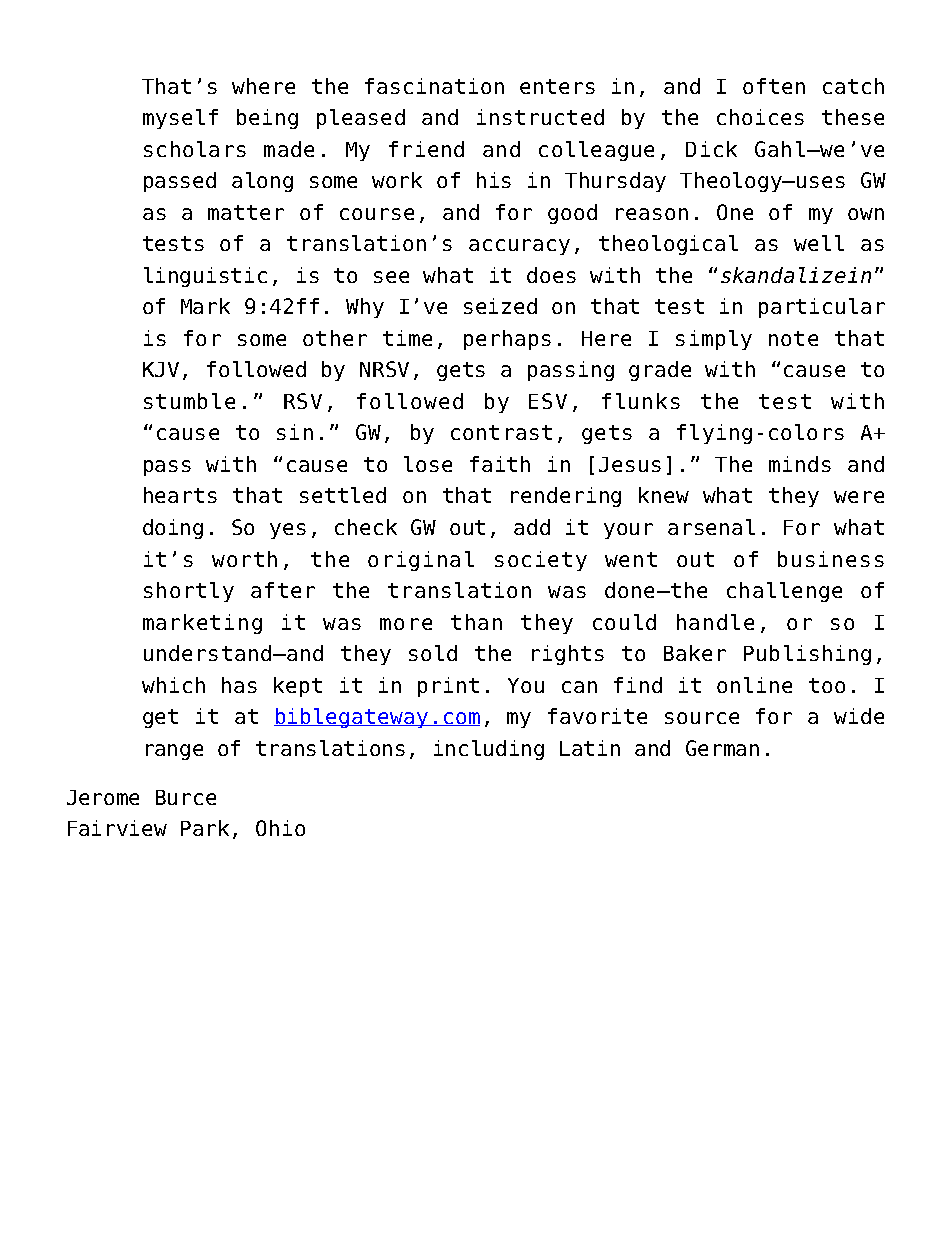 The height and width of the document is (1233, 952). Describe the element at coordinates (540, 117) in the document. I see `instructed` at that location.
